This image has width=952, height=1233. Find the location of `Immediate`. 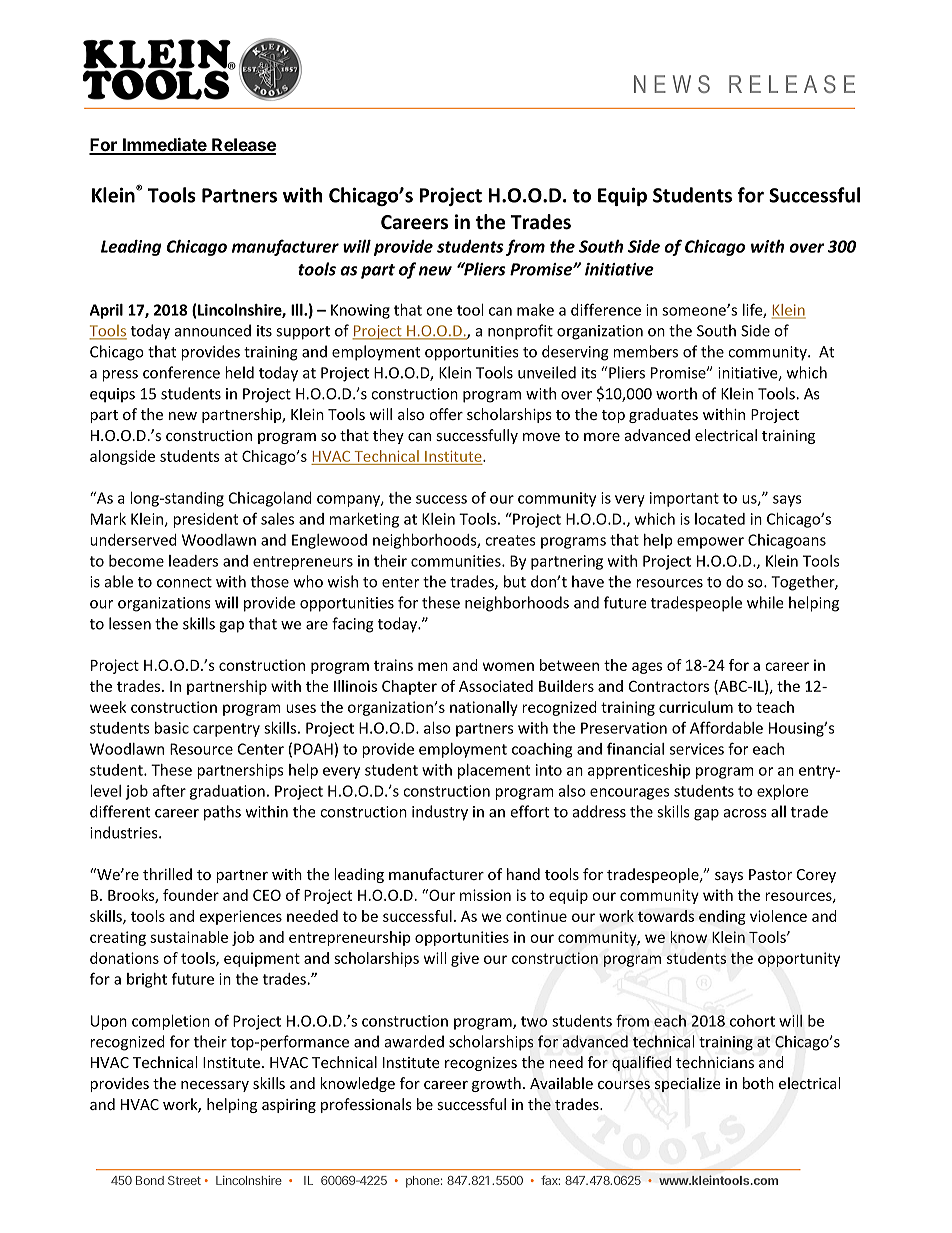

Immediate is located at coordinates (165, 146).
